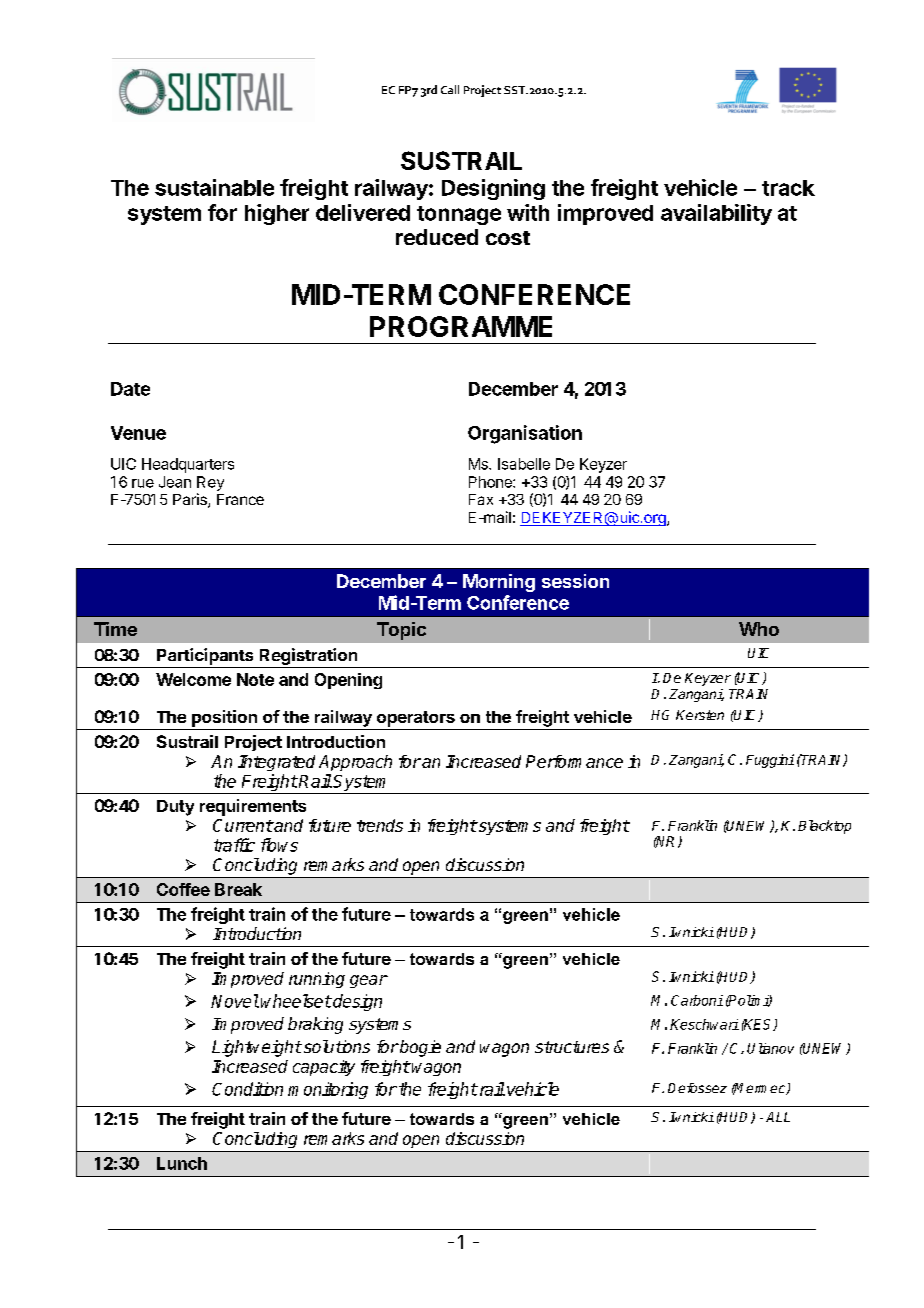 The image size is (924, 1308). What do you see at coordinates (824, 827) in the screenshot?
I see `Blacktop` at bounding box center [824, 827].
